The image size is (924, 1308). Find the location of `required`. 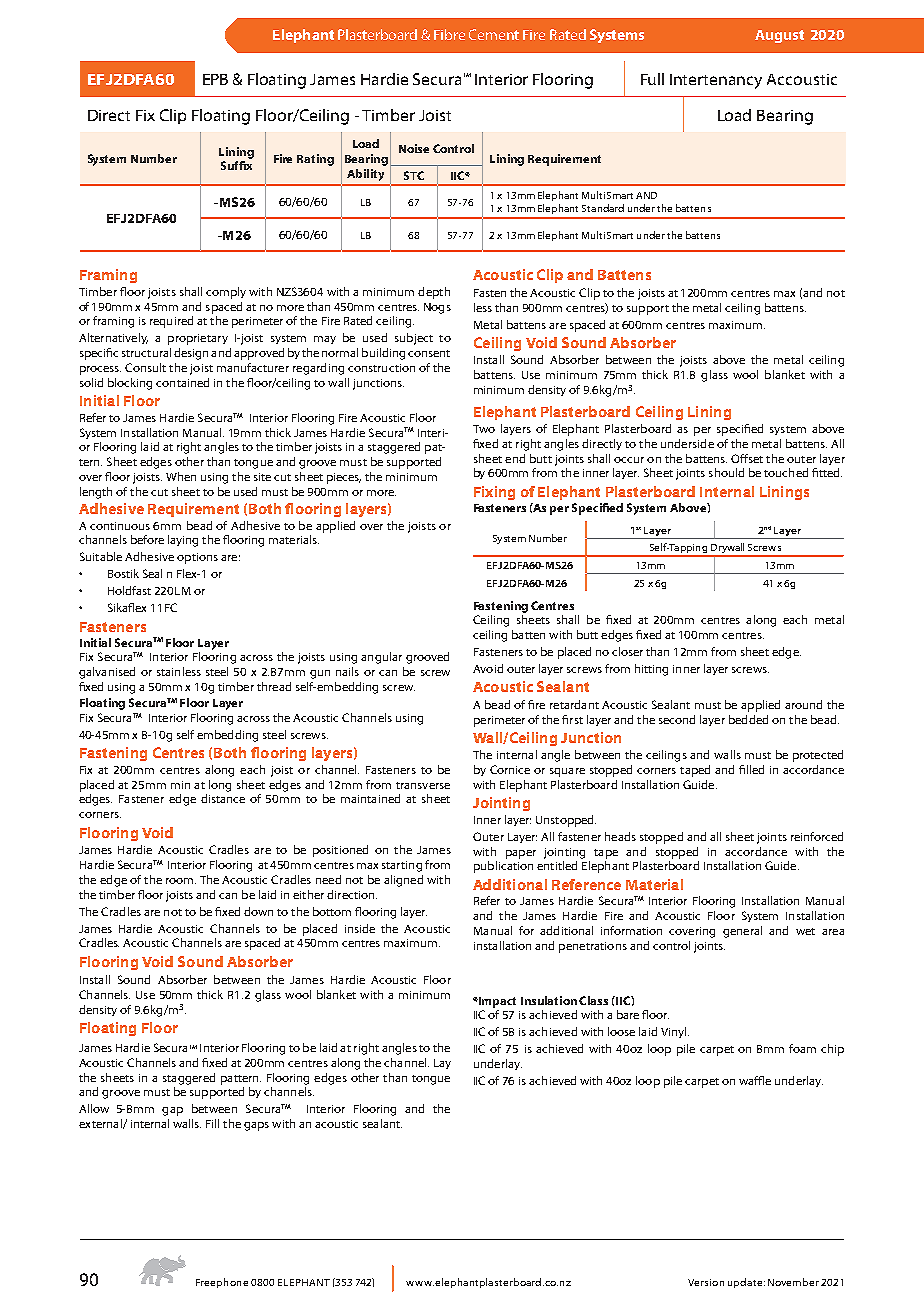

required is located at coordinates (171, 322).
